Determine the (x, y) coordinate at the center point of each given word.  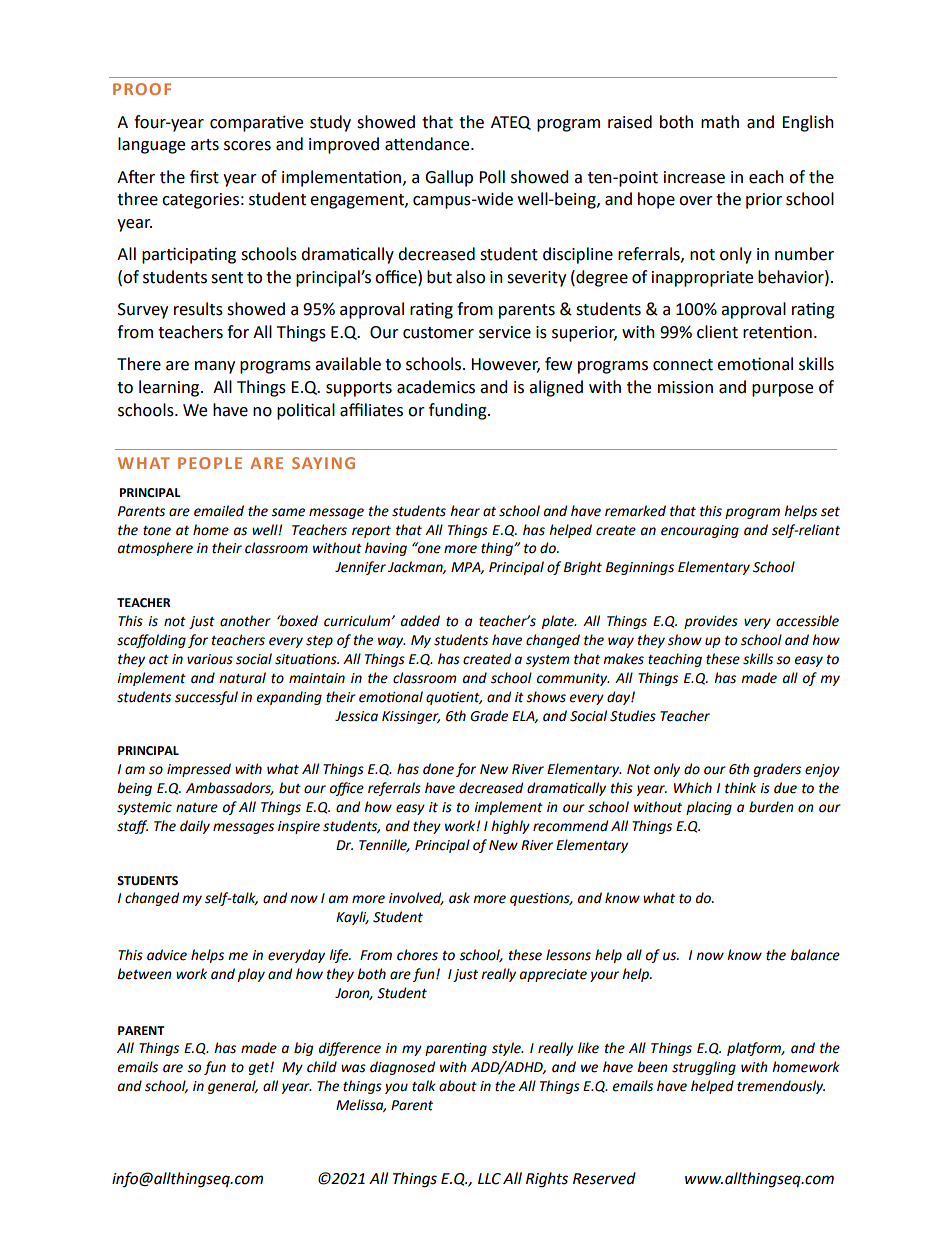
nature (197, 808)
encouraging (700, 531)
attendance (428, 144)
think (740, 788)
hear (465, 511)
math (720, 122)
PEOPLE (210, 463)
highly (510, 827)
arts (205, 145)
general (233, 1087)
